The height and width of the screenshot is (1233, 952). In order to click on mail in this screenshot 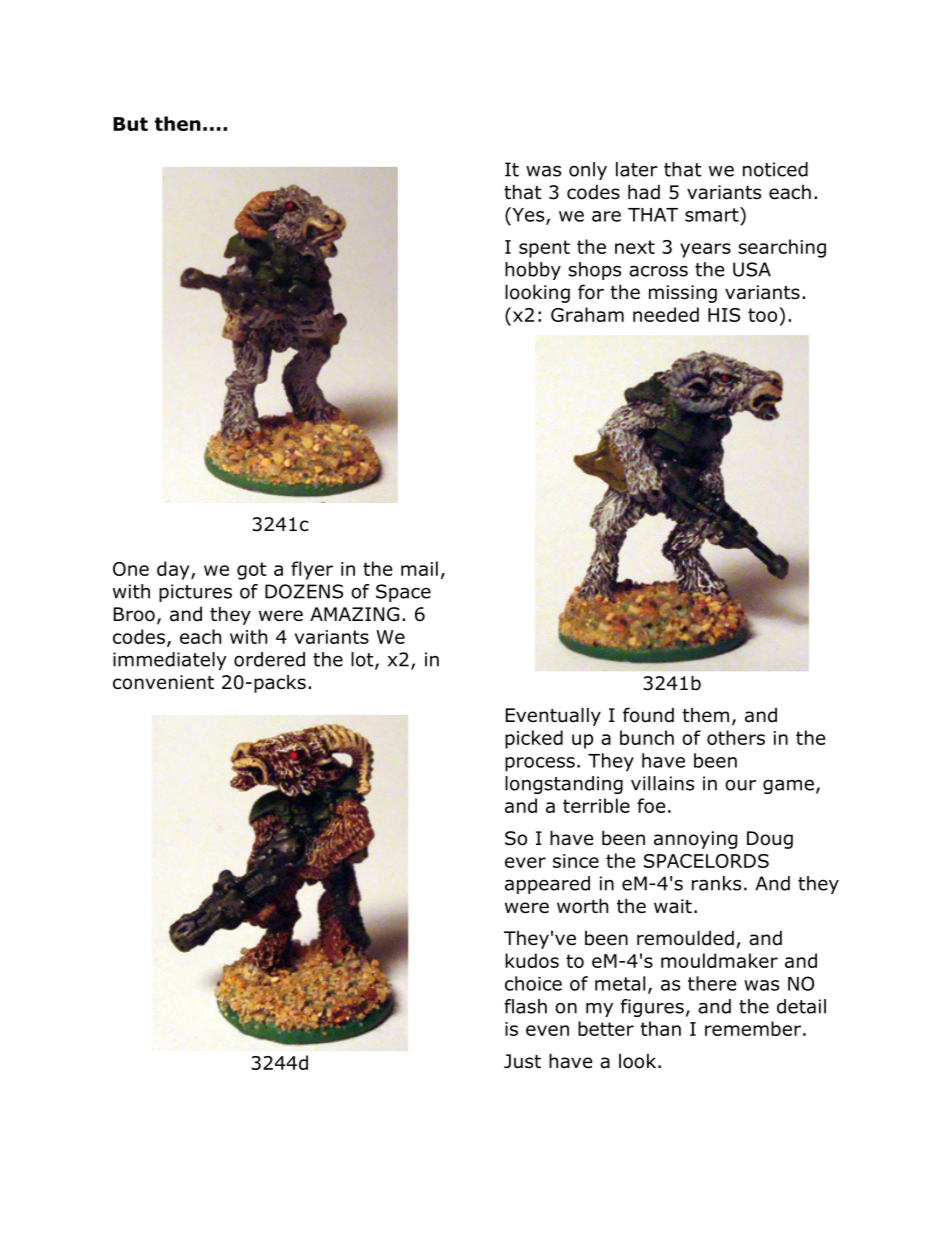, I will do `click(419, 568)`.
